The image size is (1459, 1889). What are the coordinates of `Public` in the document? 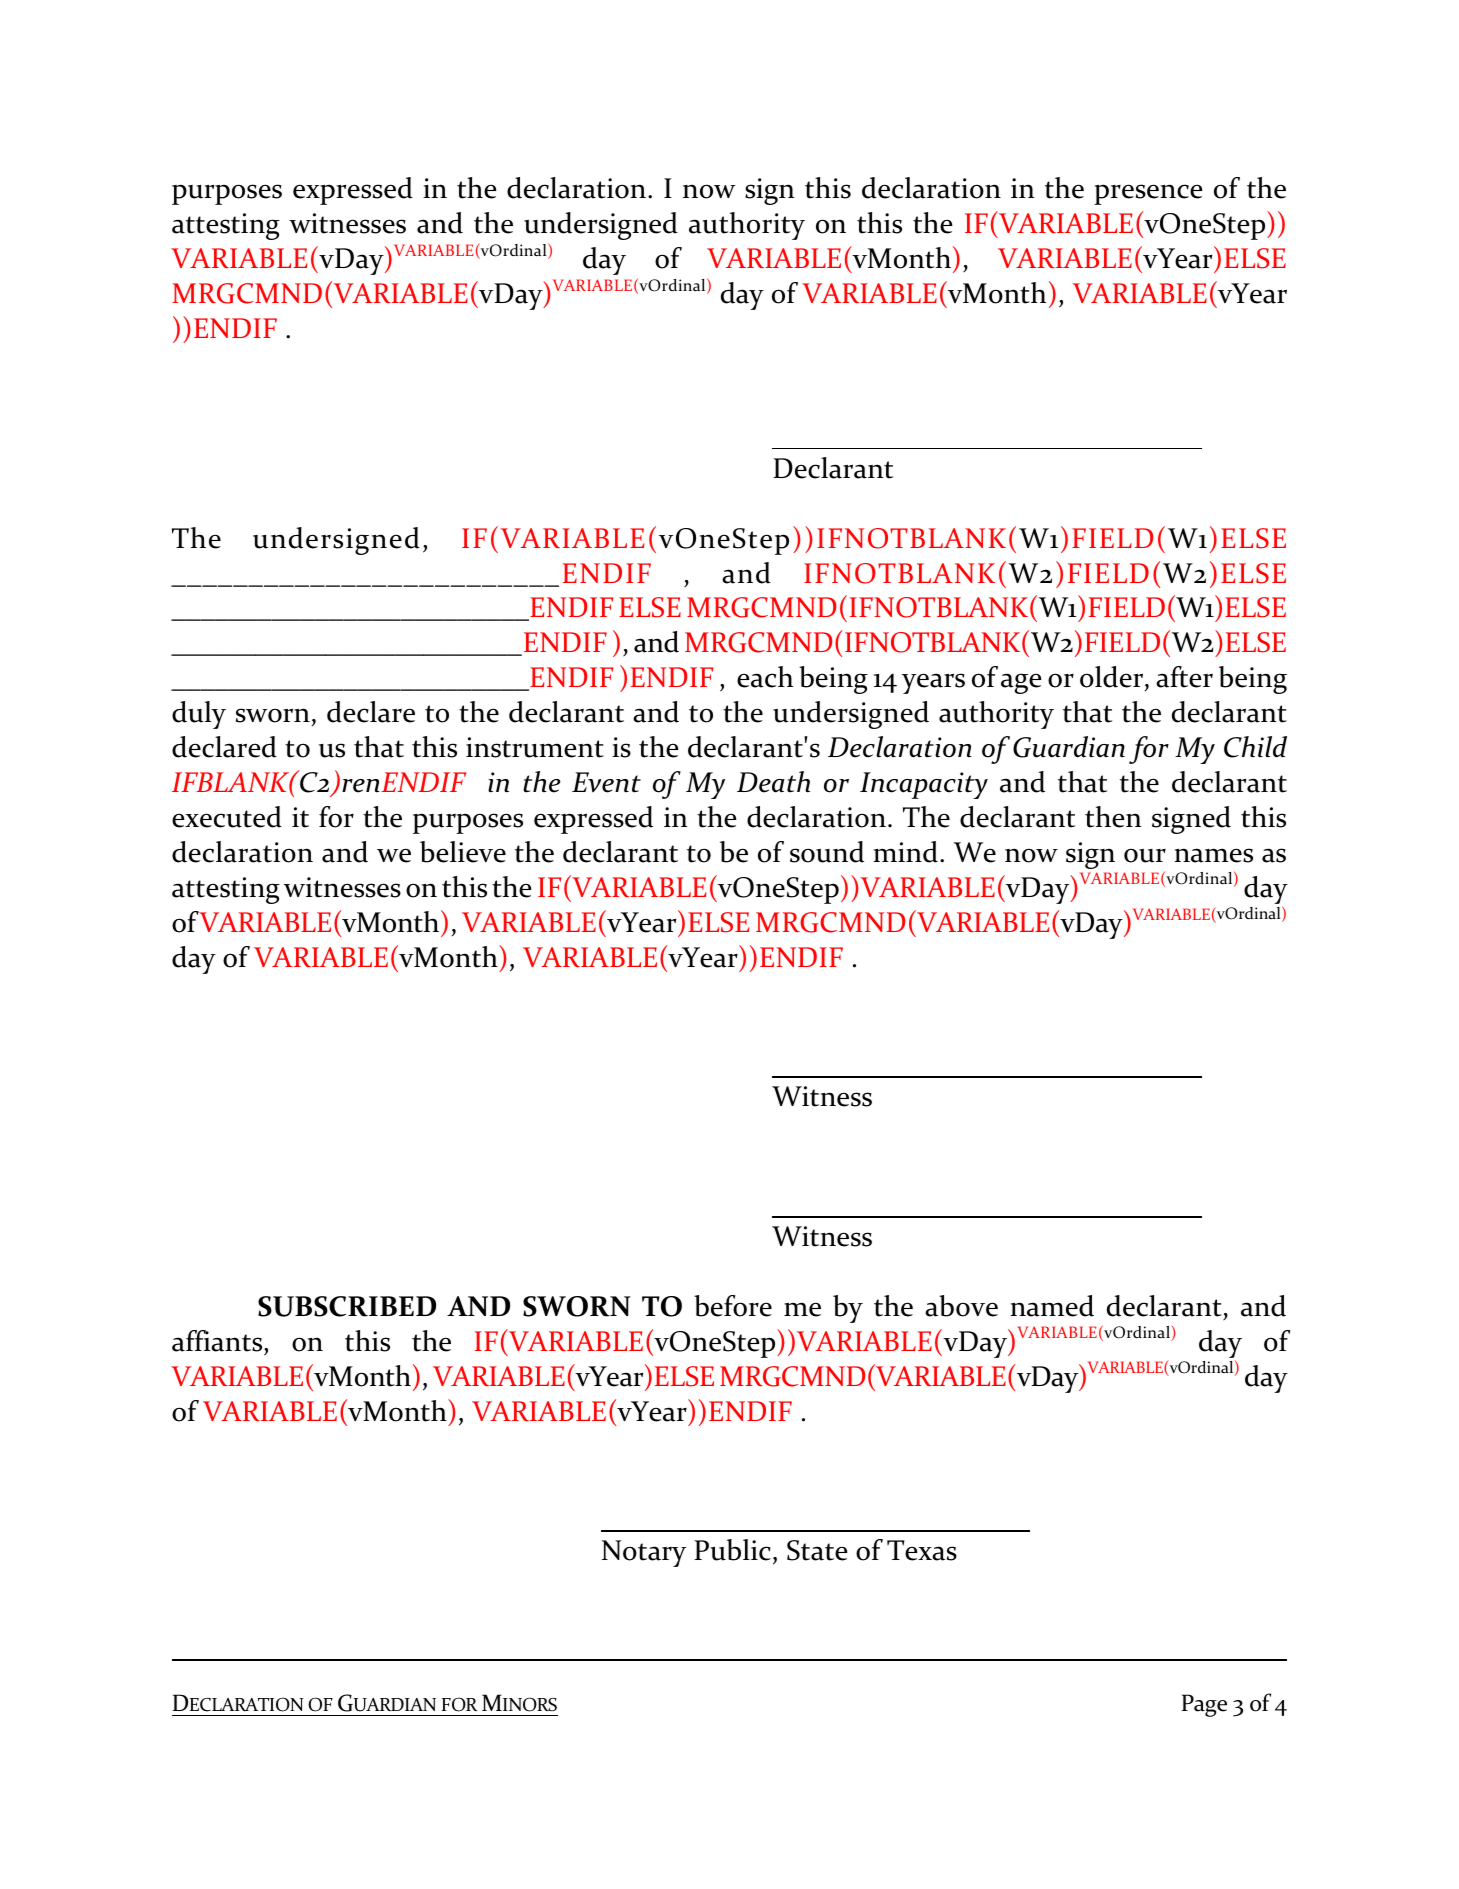 It's located at (732, 1550).
